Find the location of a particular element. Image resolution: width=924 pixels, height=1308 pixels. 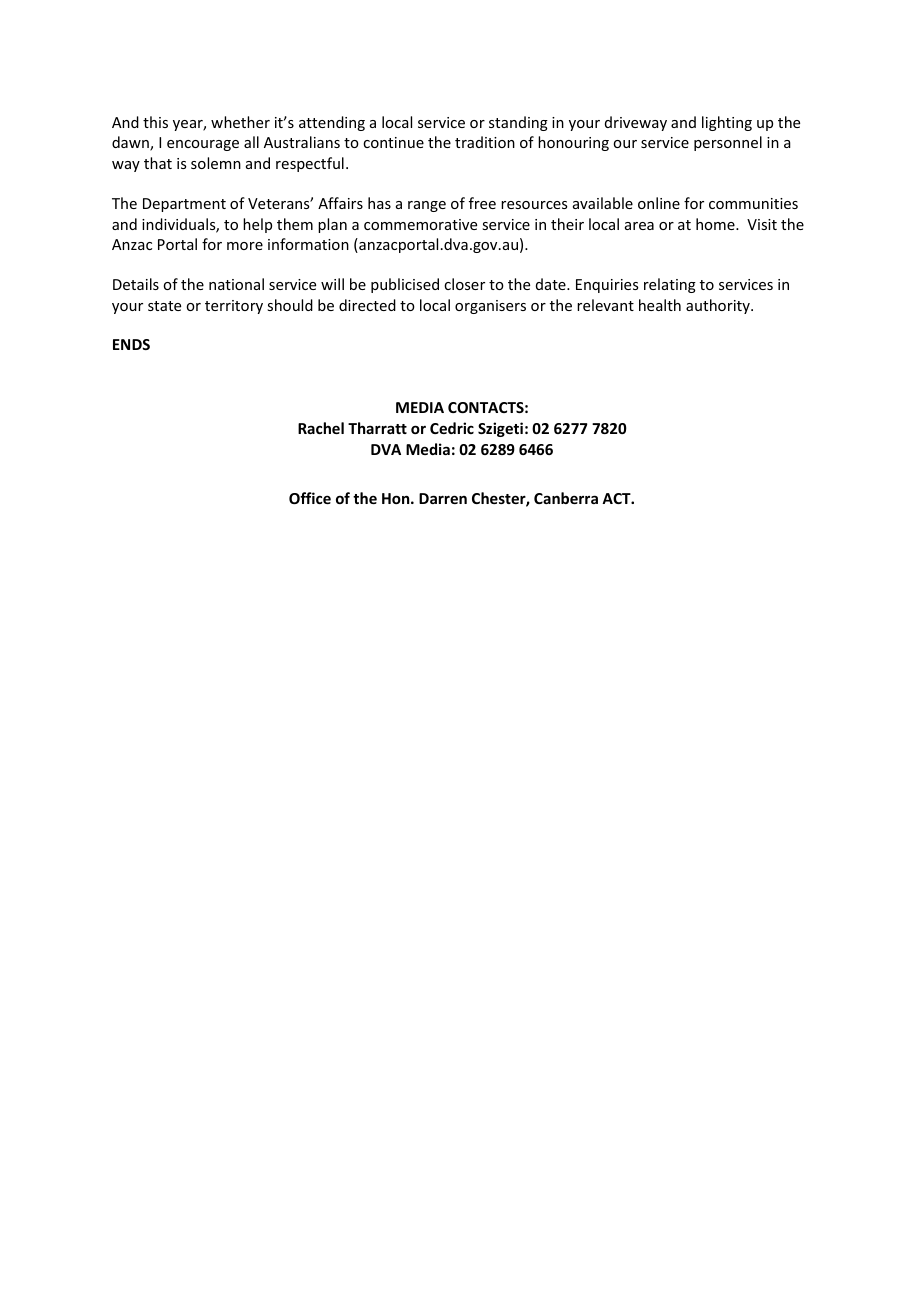

tradition is located at coordinates (485, 142).
